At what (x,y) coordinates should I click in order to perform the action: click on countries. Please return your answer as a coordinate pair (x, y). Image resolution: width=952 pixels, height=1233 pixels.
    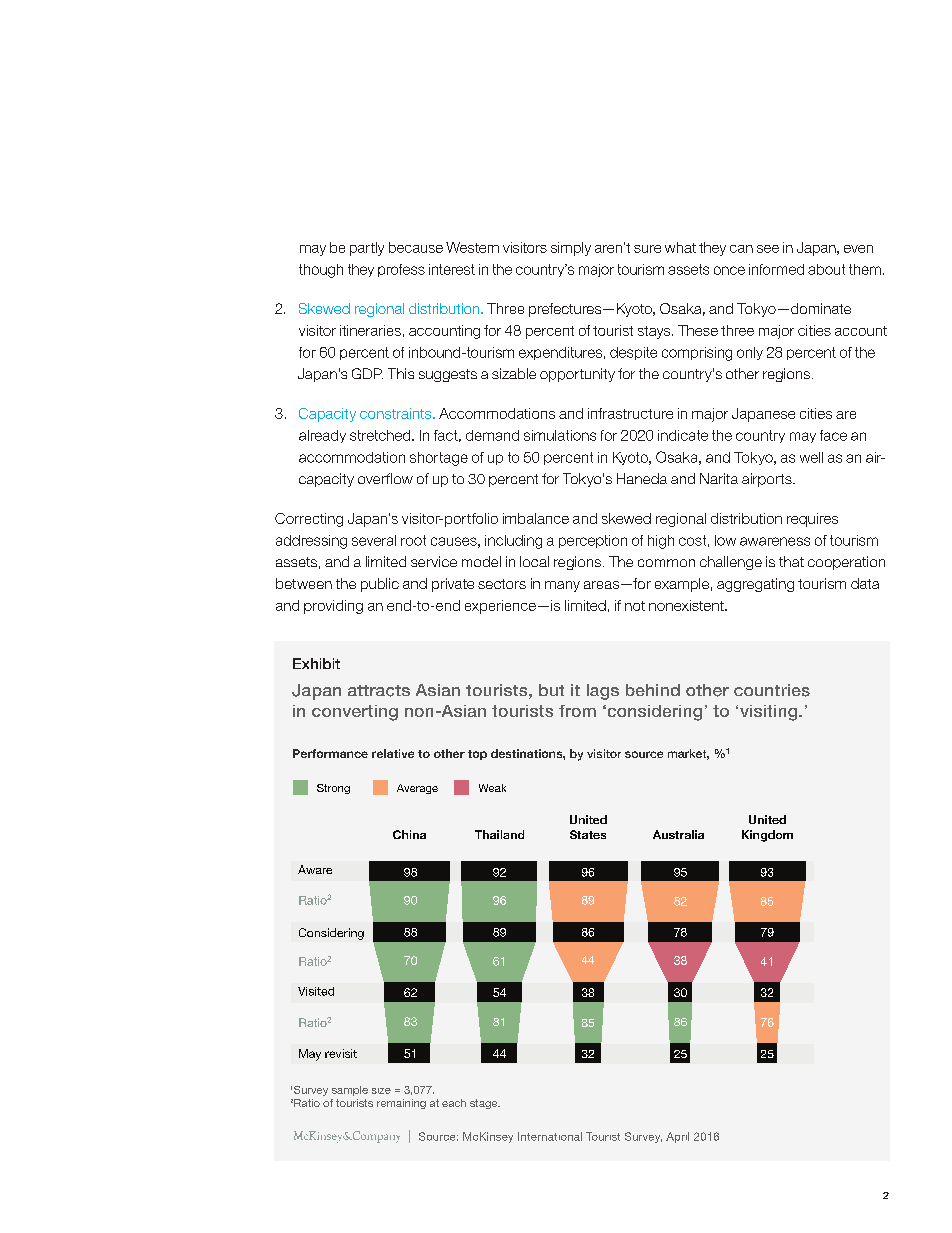
    Looking at the image, I should click on (772, 690).
